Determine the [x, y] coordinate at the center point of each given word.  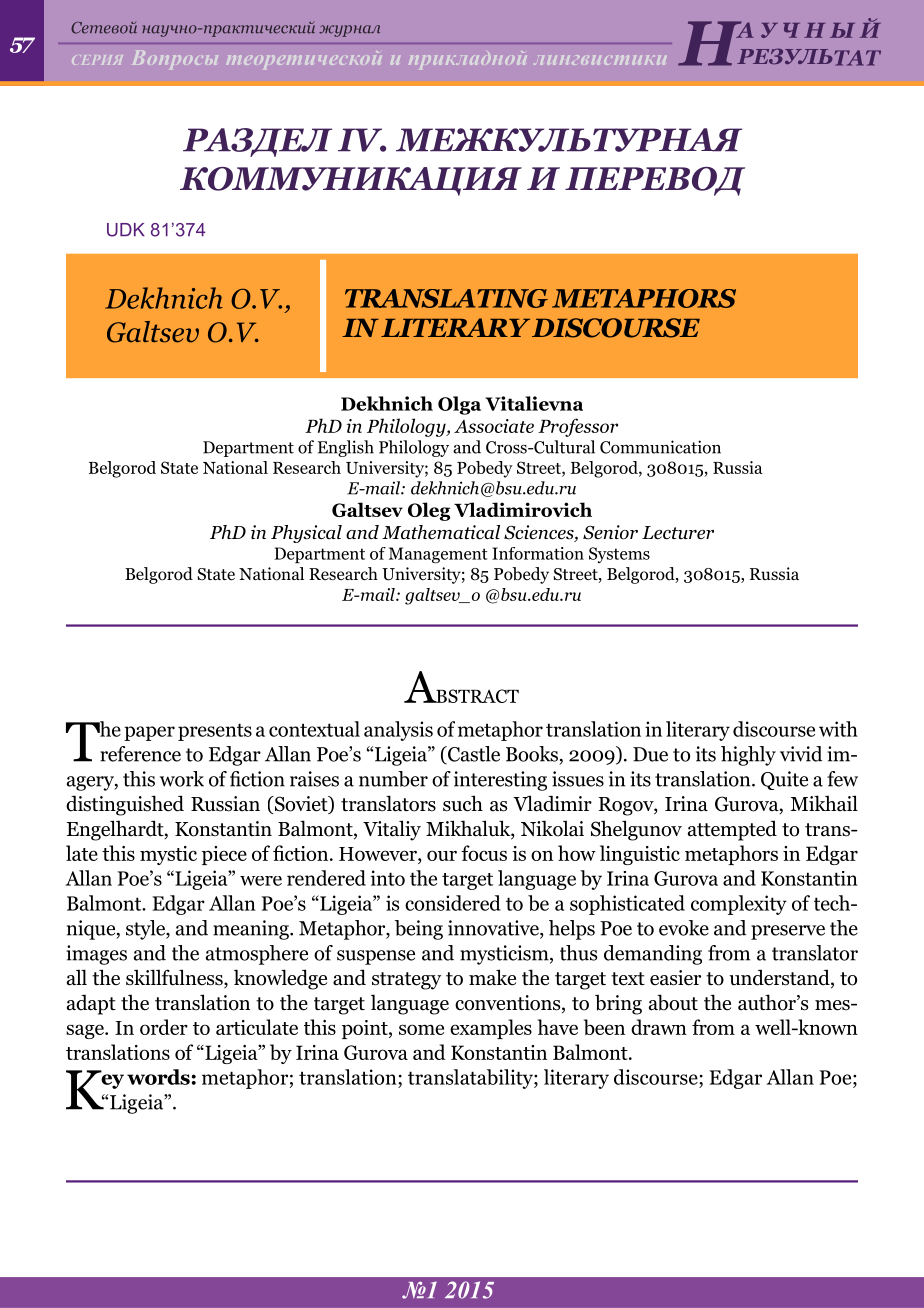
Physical [306, 534]
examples [491, 1029]
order [164, 1027]
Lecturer [678, 533]
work [182, 779]
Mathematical [441, 532]
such [463, 803]
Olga [459, 405]
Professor [578, 427]
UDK [126, 230]
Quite [784, 780]
